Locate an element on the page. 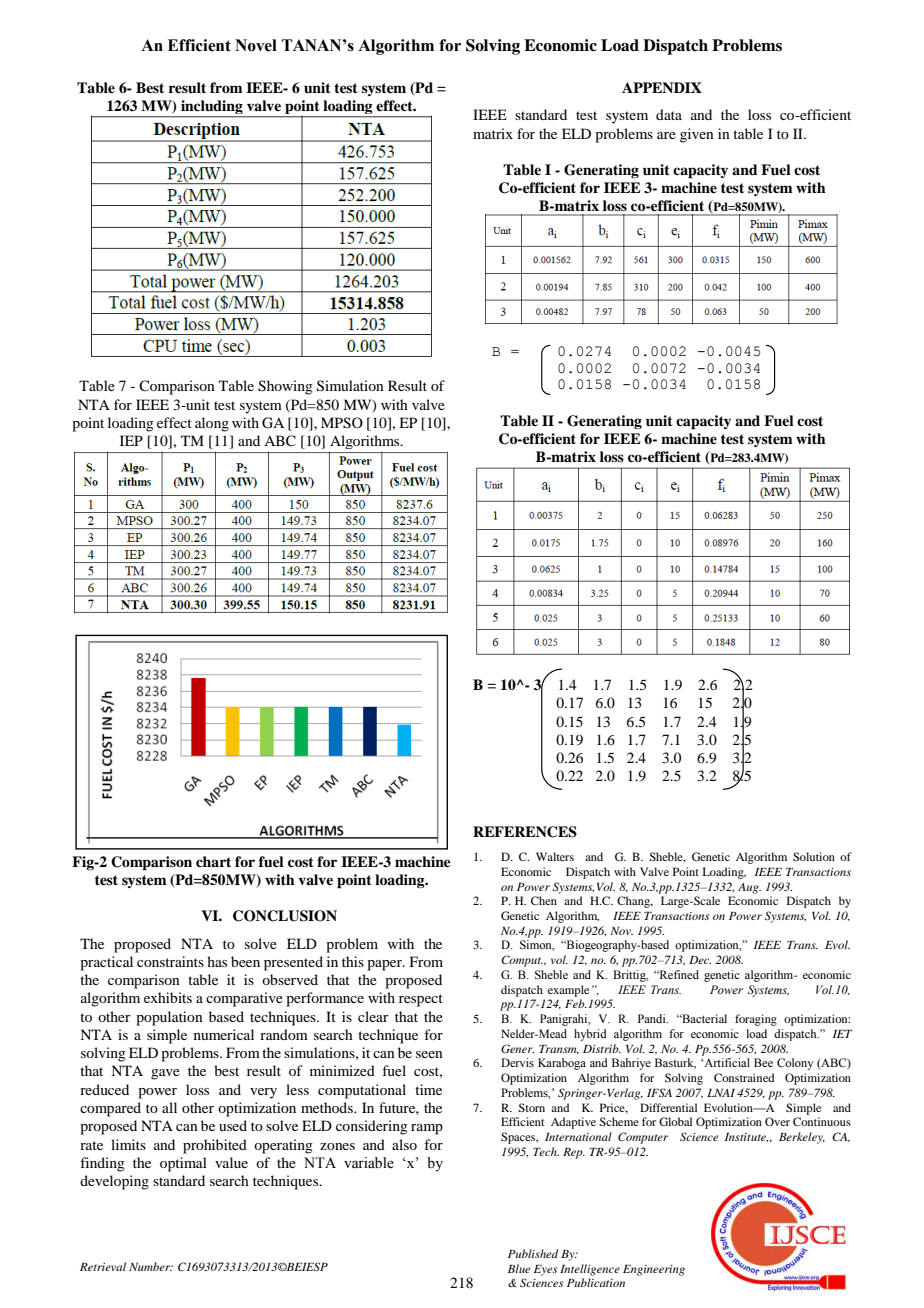 The width and height of the page is (924, 1308). Showing is located at coordinates (285, 387).
